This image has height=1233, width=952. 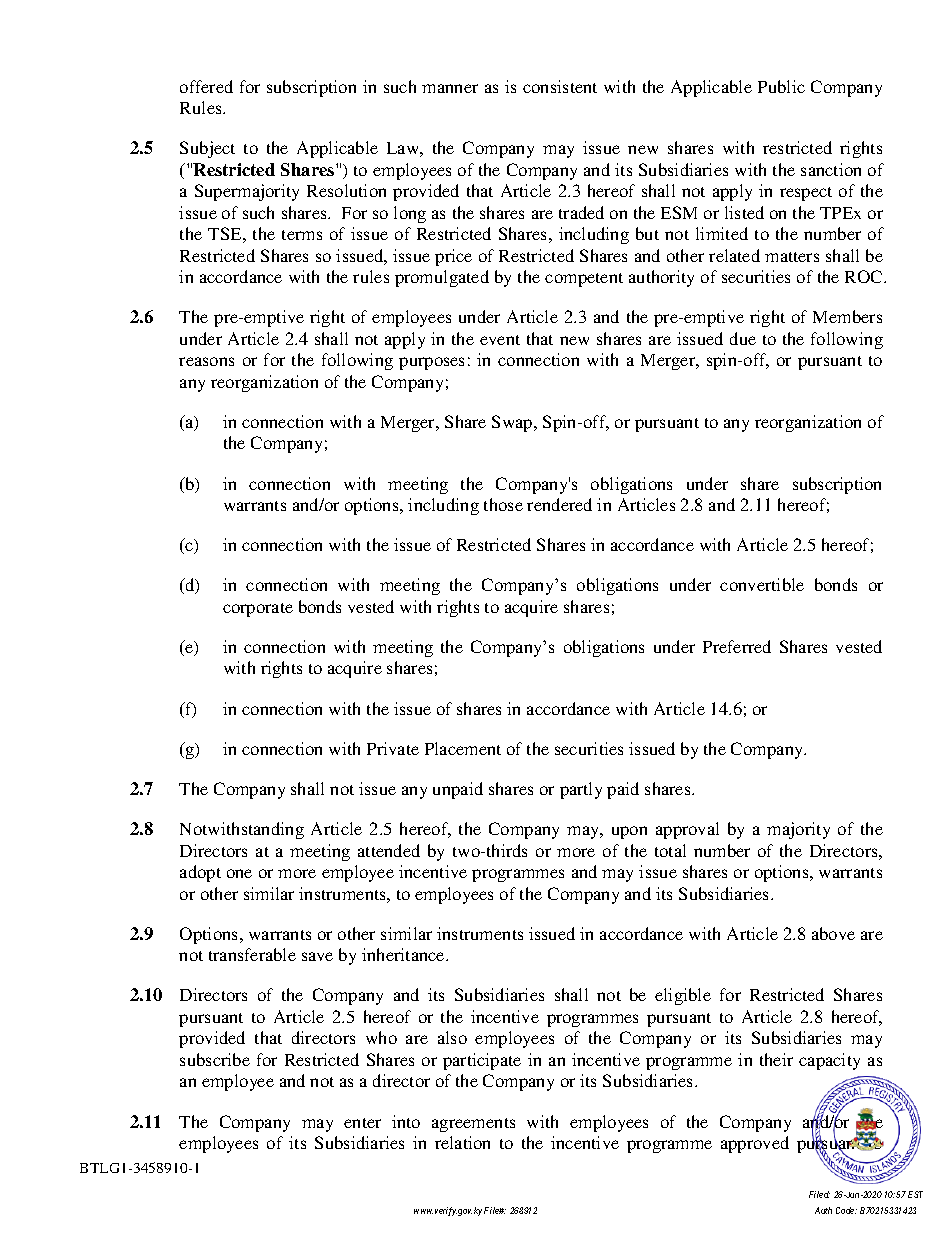 What do you see at coordinates (687, 830) in the image?
I see `approval` at bounding box center [687, 830].
